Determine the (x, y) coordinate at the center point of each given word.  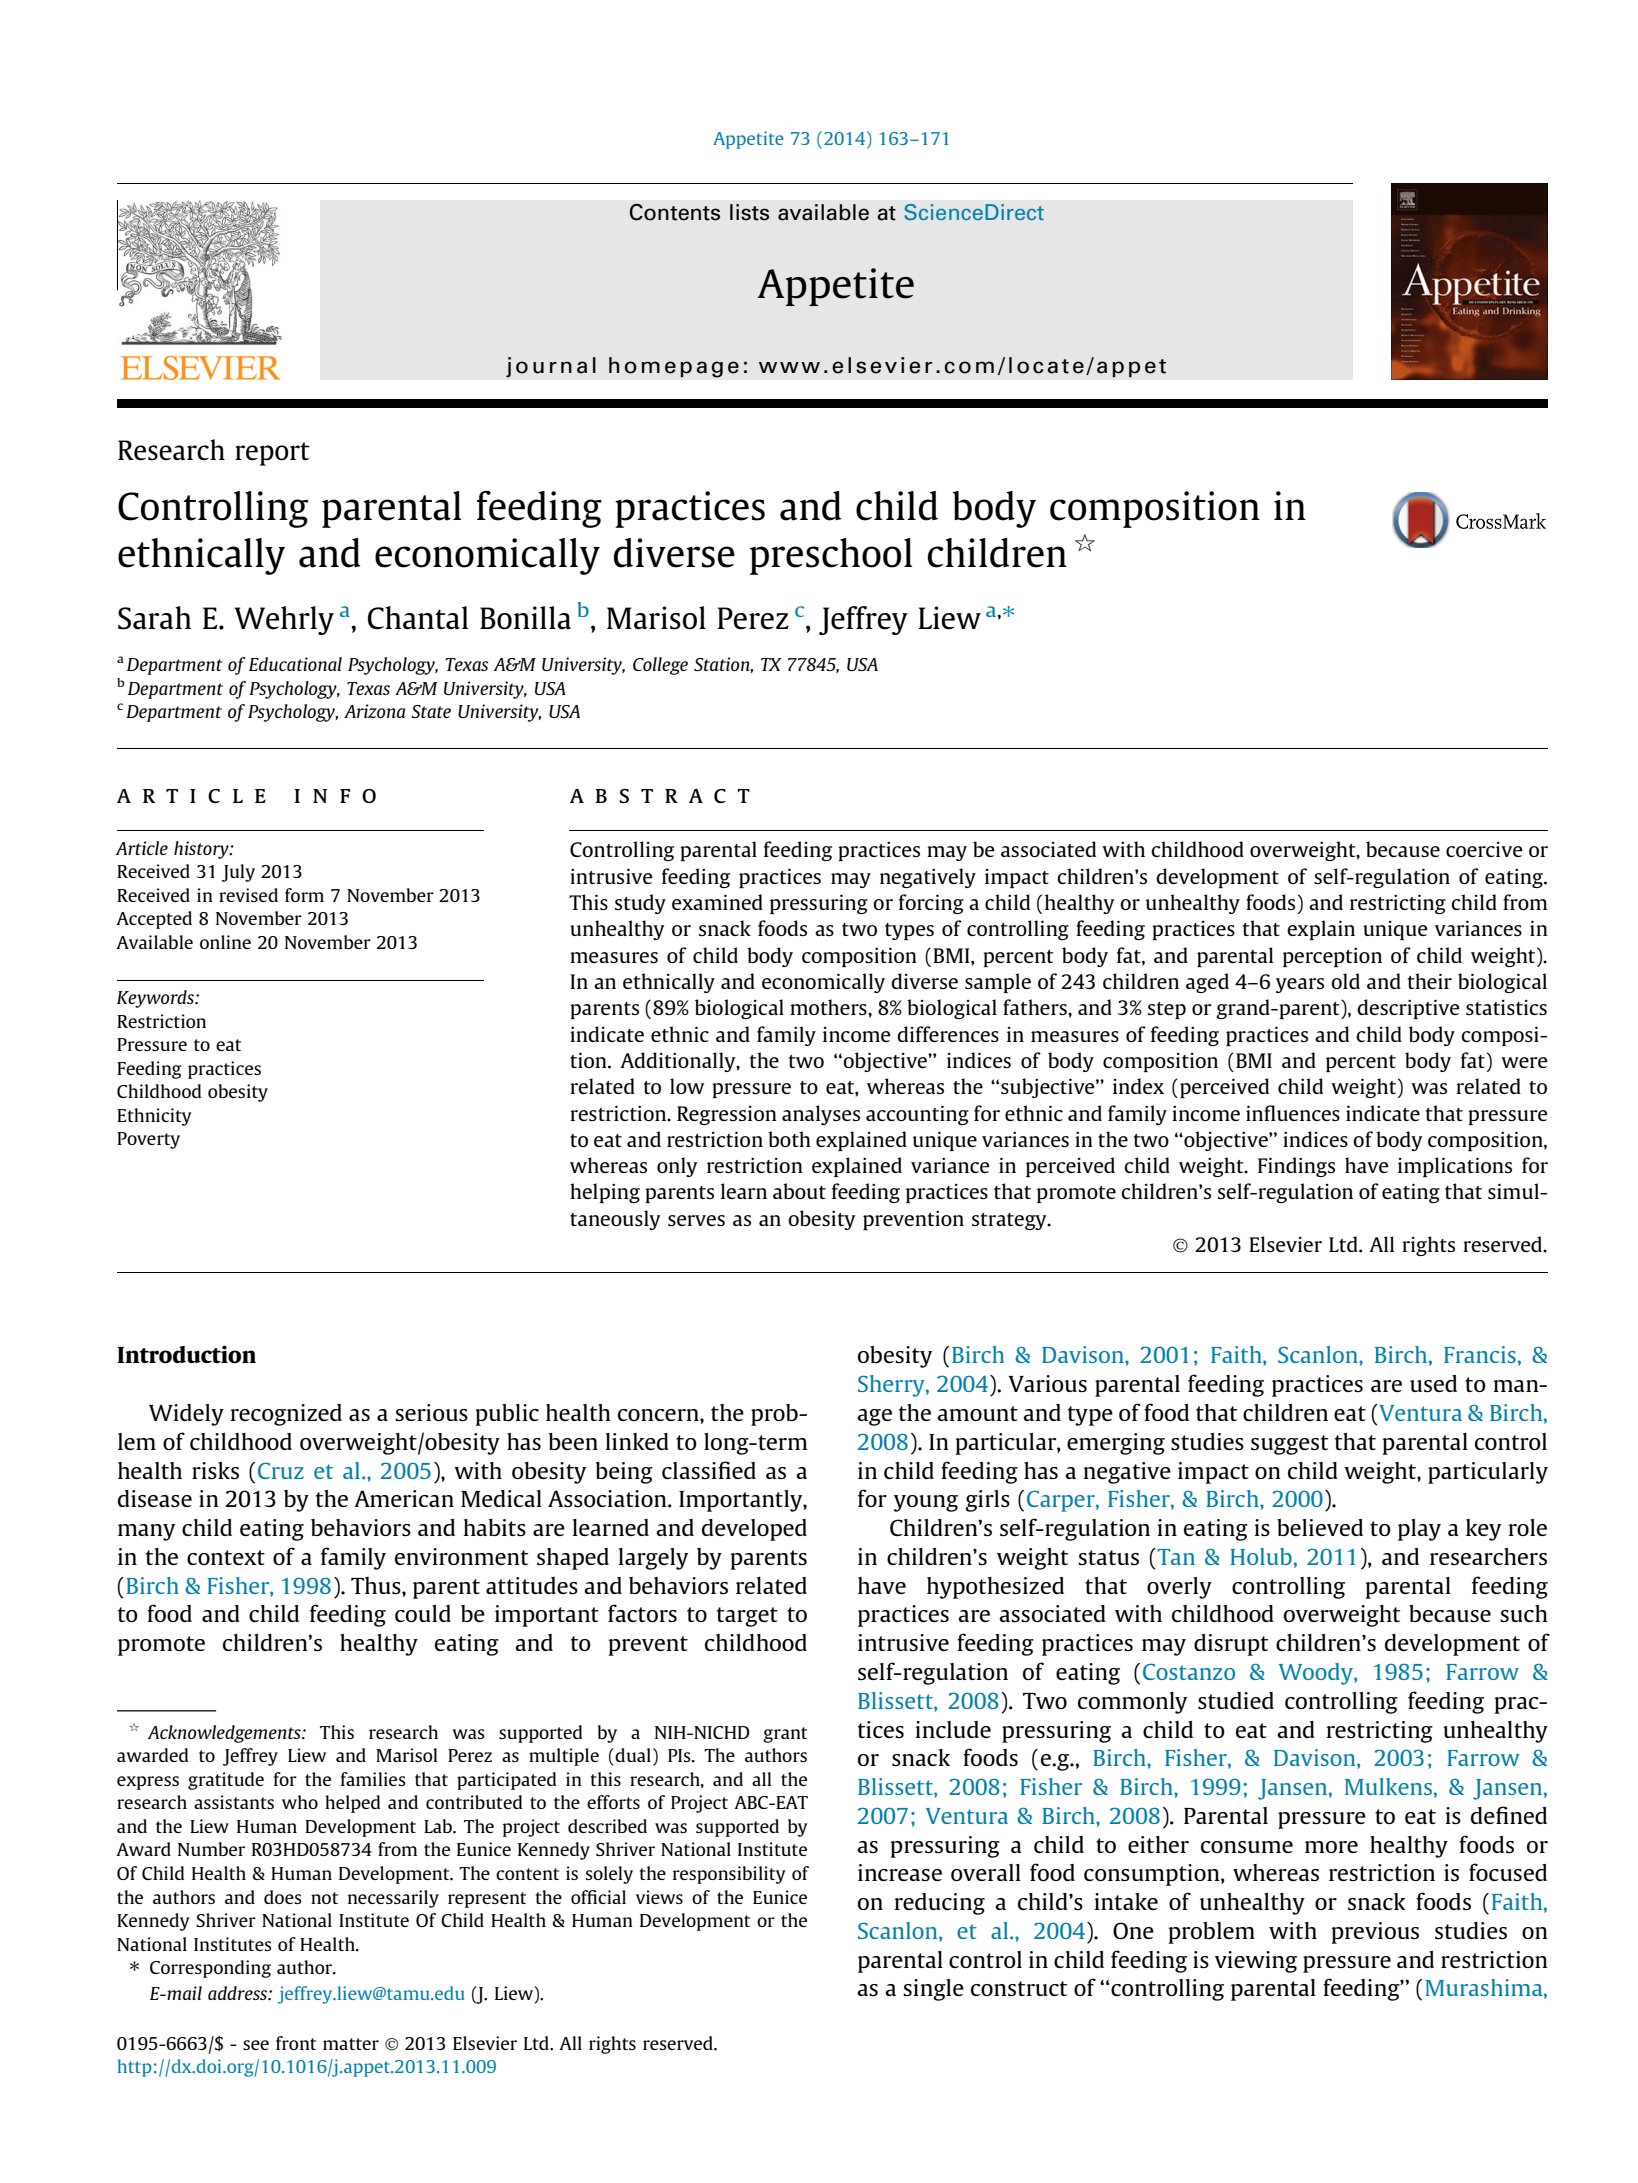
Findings (1296, 1167)
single (933, 1990)
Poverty (148, 1140)
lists (749, 212)
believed (1320, 1527)
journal (551, 367)
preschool (831, 556)
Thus (377, 1585)
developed (754, 1530)
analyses (821, 1115)
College (660, 666)
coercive (1484, 849)
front (296, 2043)
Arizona (374, 711)
